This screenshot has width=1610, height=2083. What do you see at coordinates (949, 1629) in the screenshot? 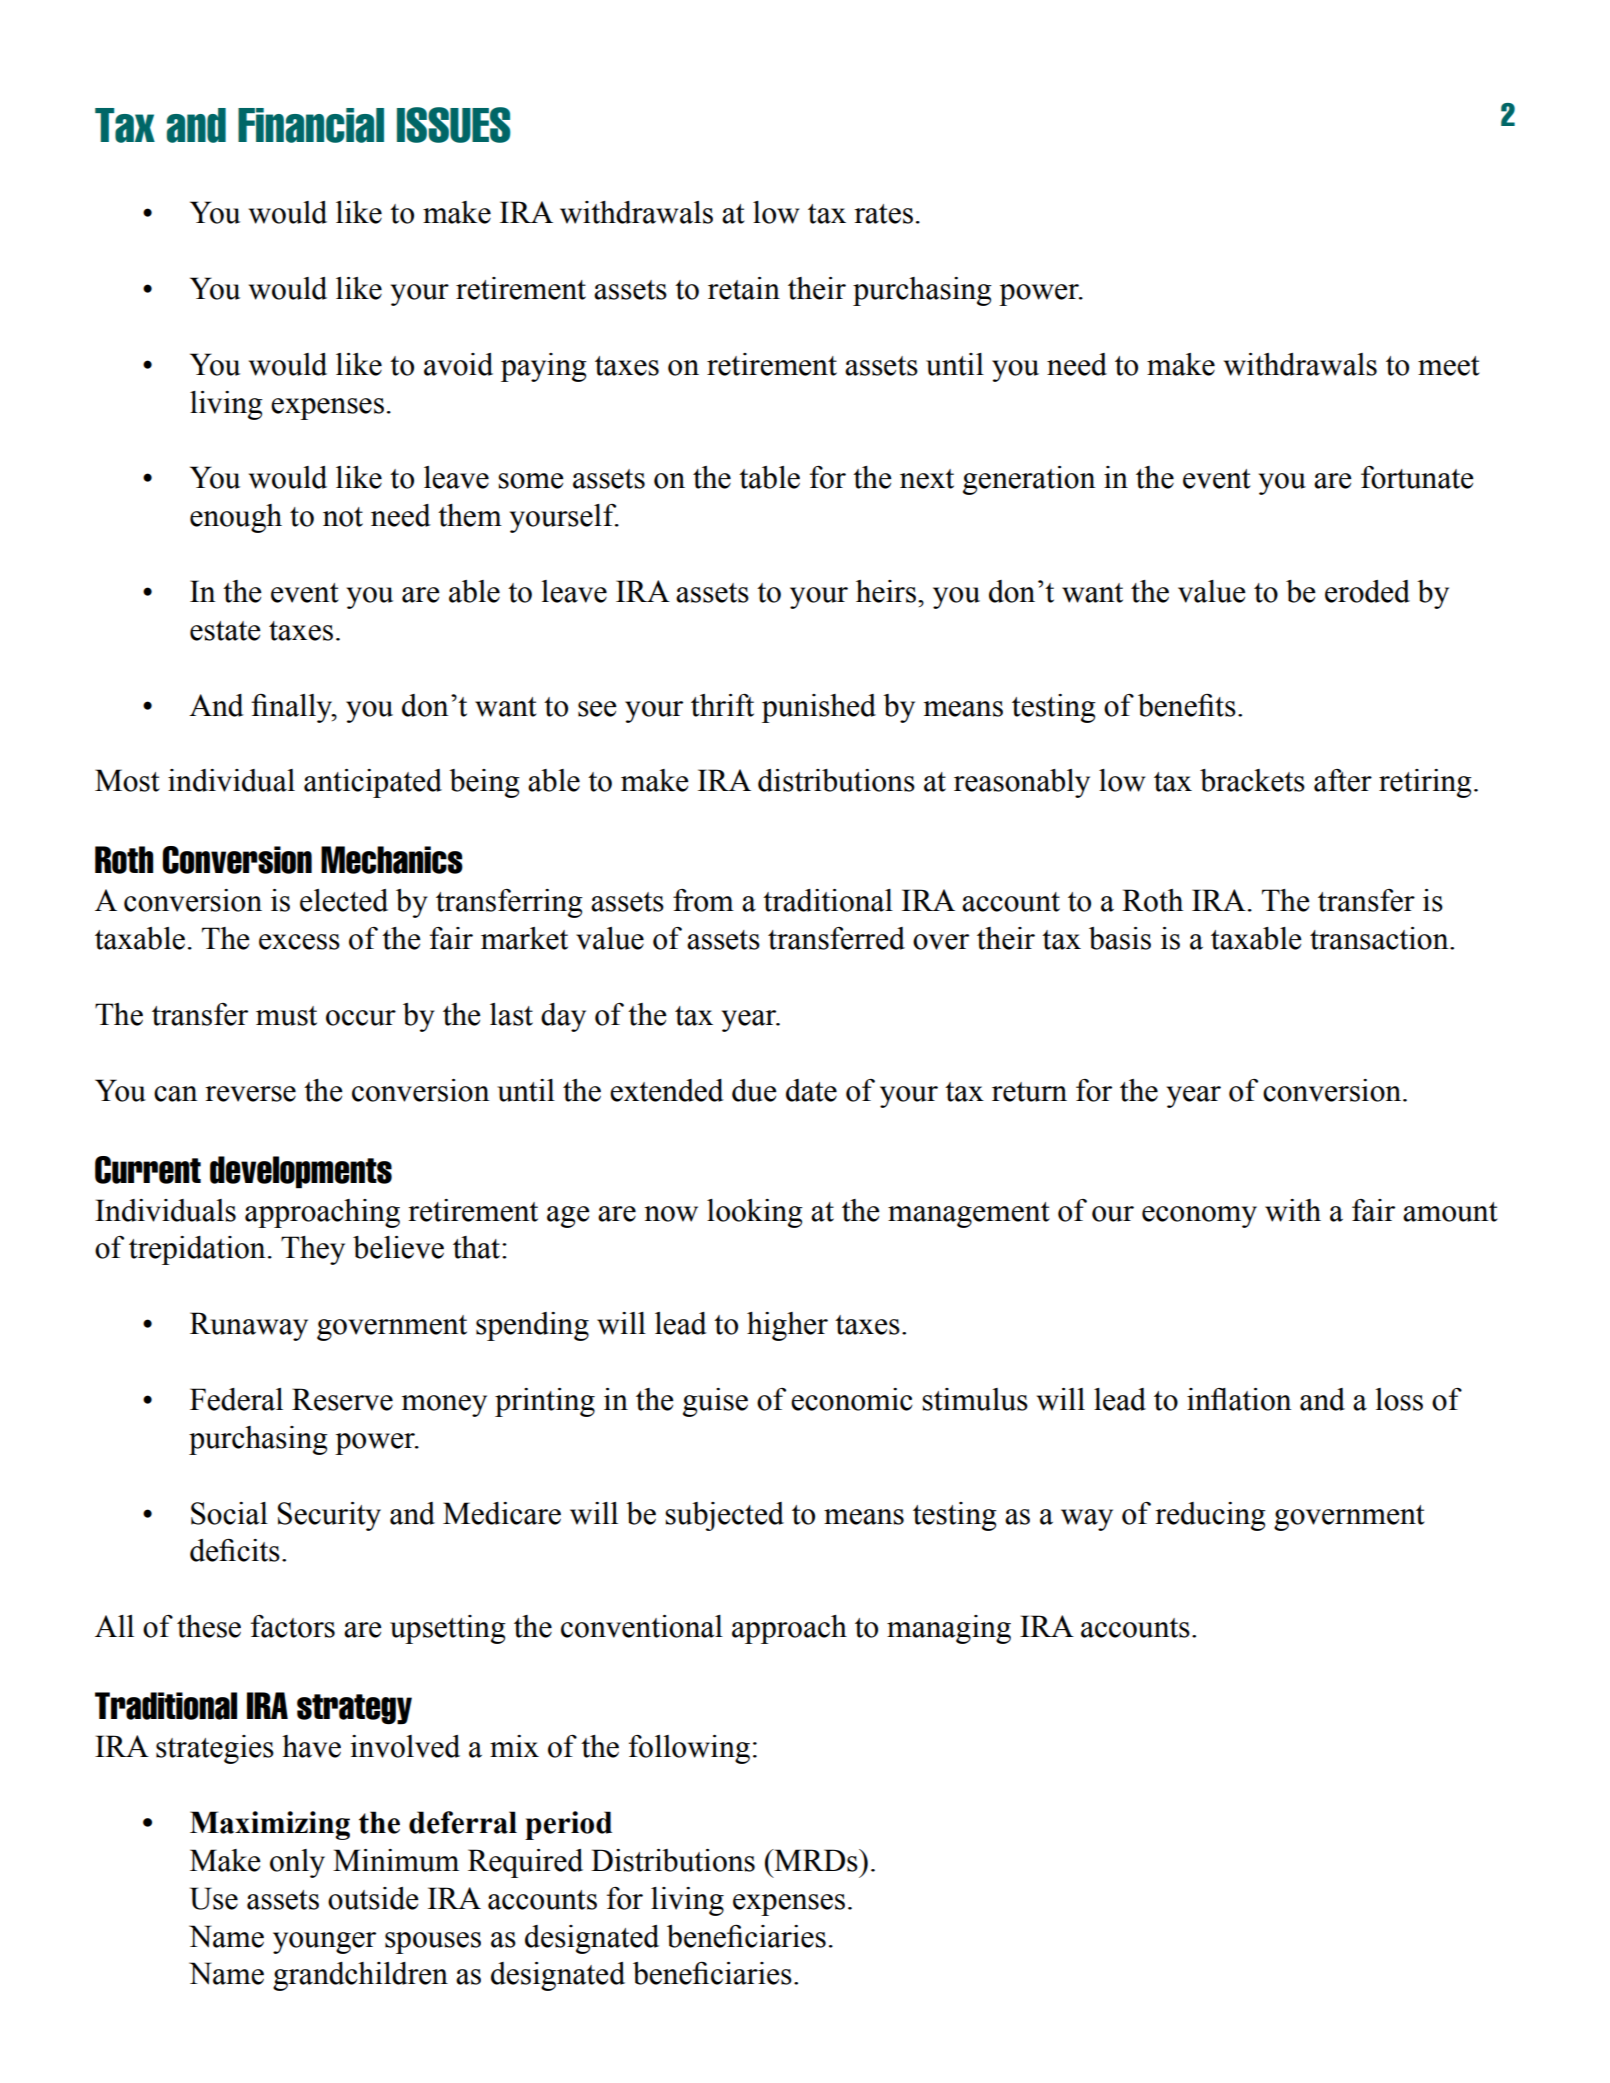
I see `managing` at bounding box center [949, 1629].
